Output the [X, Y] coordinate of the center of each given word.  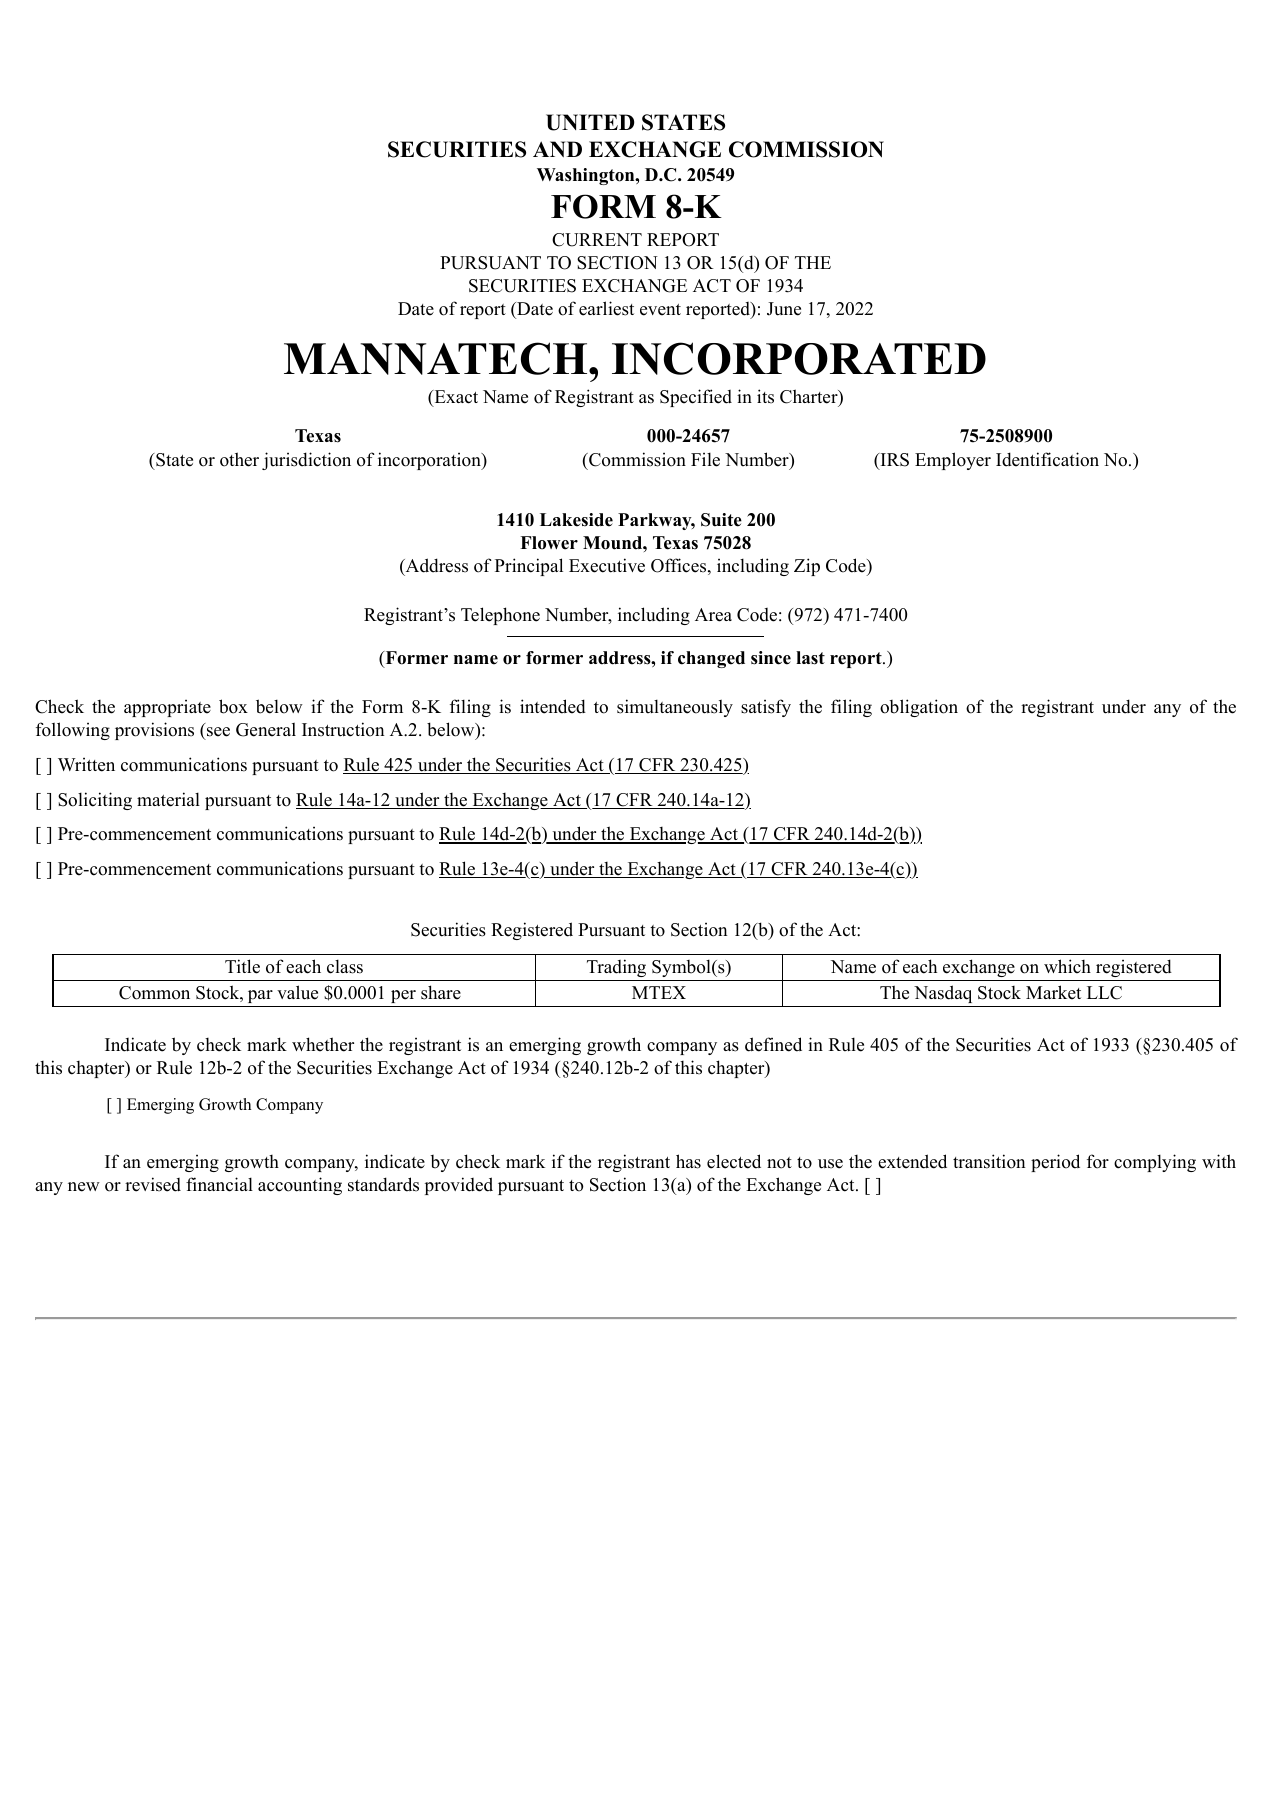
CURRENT [597, 240]
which [1067, 966]
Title [242, 966]
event [660, 310]
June [784, 309]
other [239, 459]
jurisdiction [306, 461]
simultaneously [675, 708]
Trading [616, 968]
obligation [919, 708]
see [217, 733]
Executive [607, 565]
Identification [1047, 459]
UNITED [590, 122]
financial [219, 1184]
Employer [953, 461]
